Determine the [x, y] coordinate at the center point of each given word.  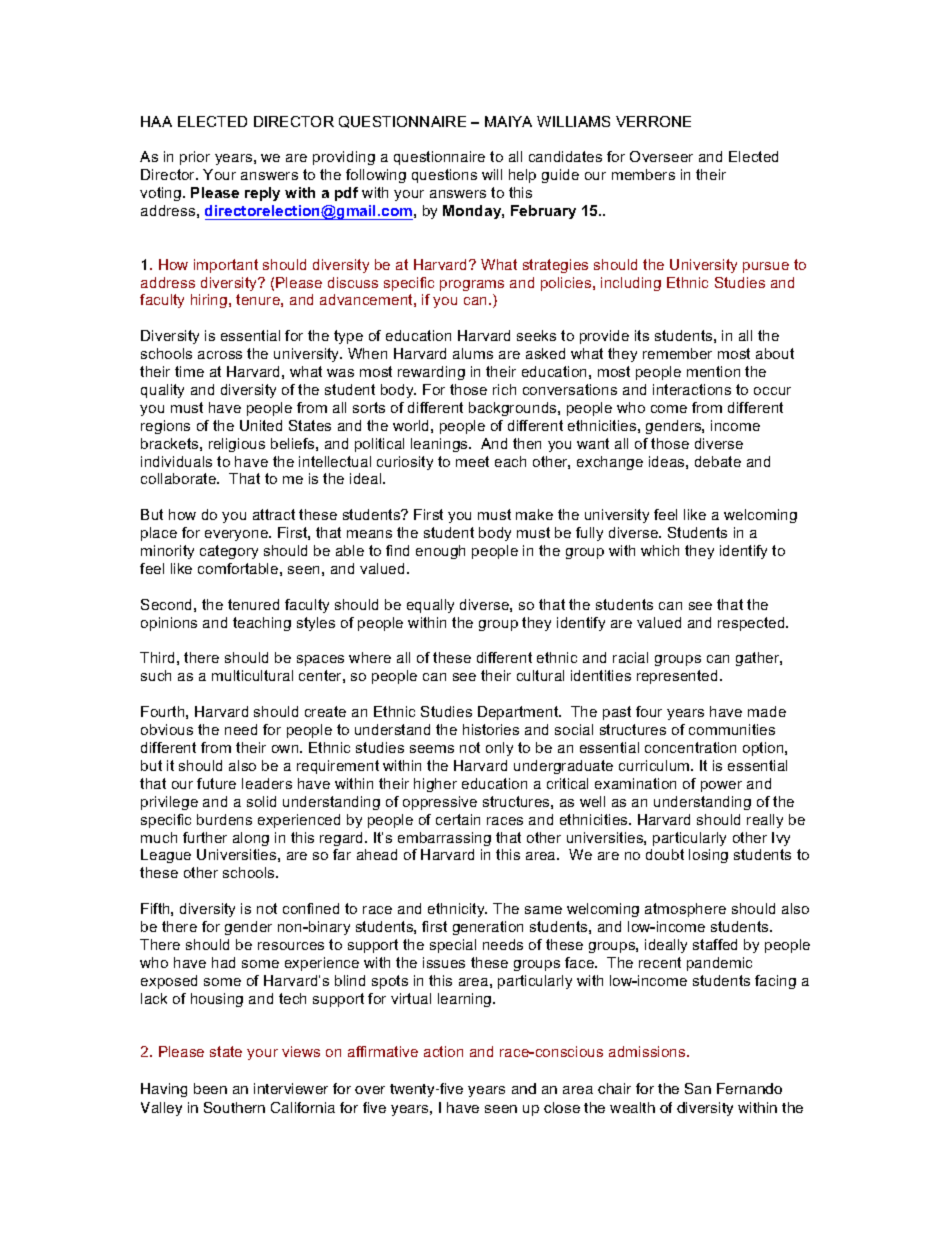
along [251, 839]
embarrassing [444, 839]
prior [195, 158]
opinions [169, 624]
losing [708, 856]
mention [713, 371]
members [643, 174]
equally [430, 606]
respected [752, 624]
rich [504, 389]
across [220, 355]
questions [444, 176]
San [698, 1088]
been [210, 1088]
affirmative [383, 1051]
